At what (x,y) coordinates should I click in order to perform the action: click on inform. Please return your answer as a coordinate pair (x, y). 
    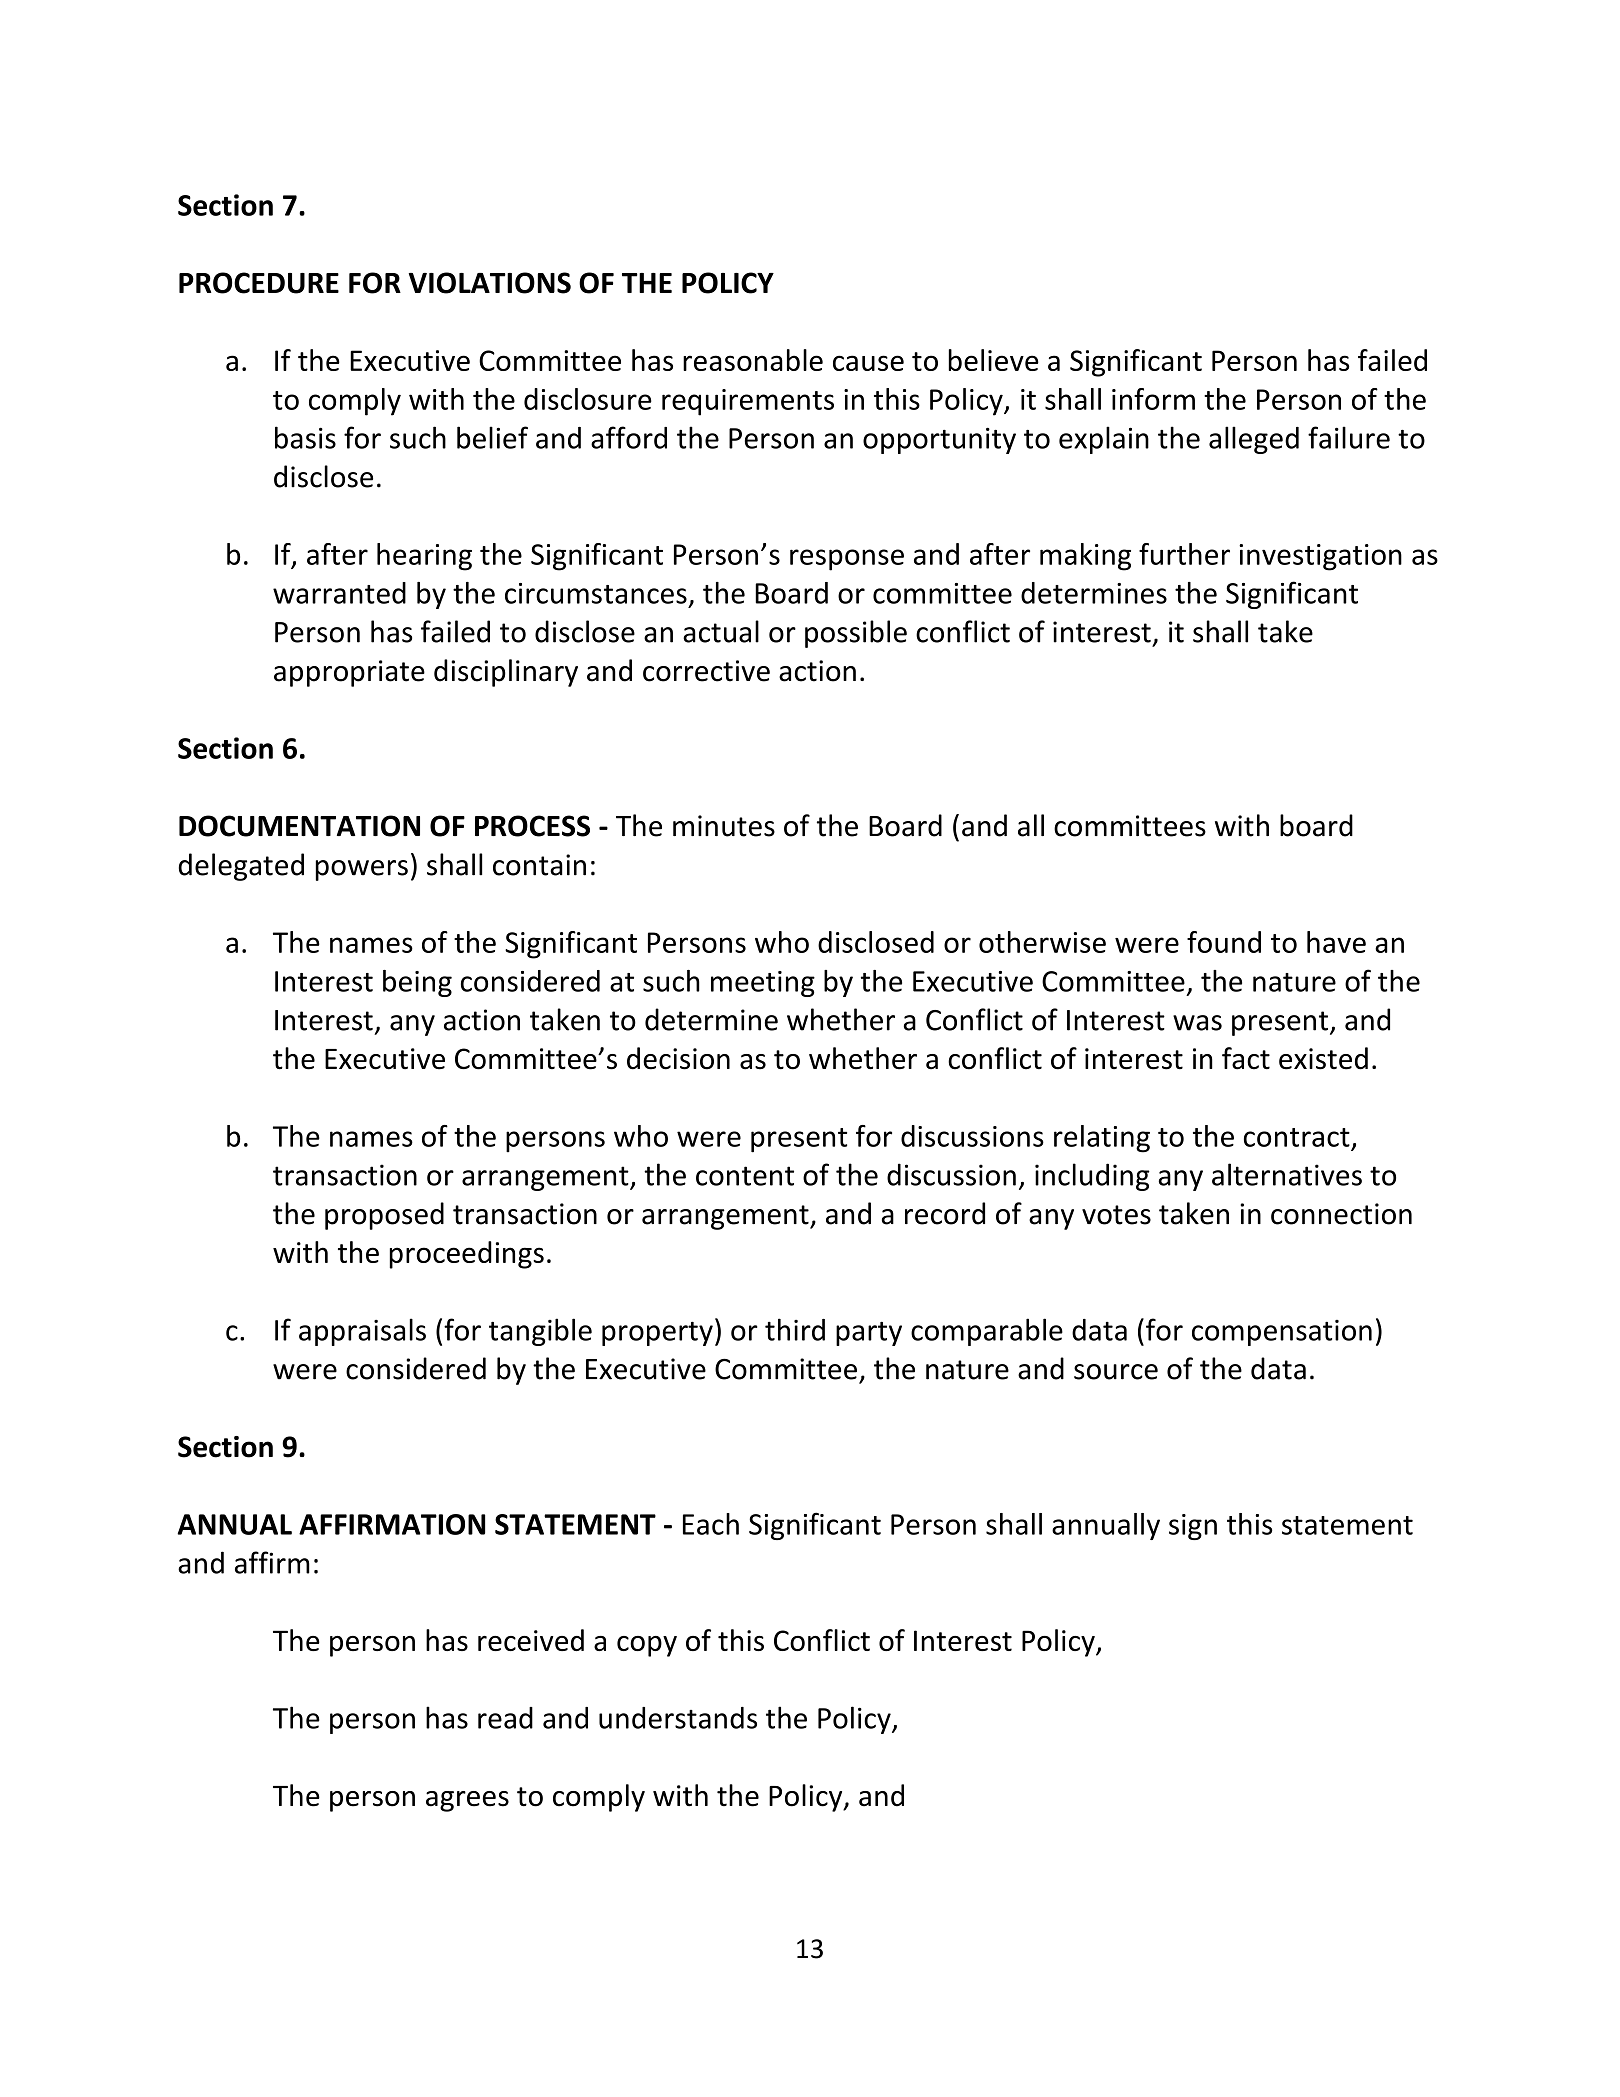
    Looking at the image, I should click on (1153, 399).
